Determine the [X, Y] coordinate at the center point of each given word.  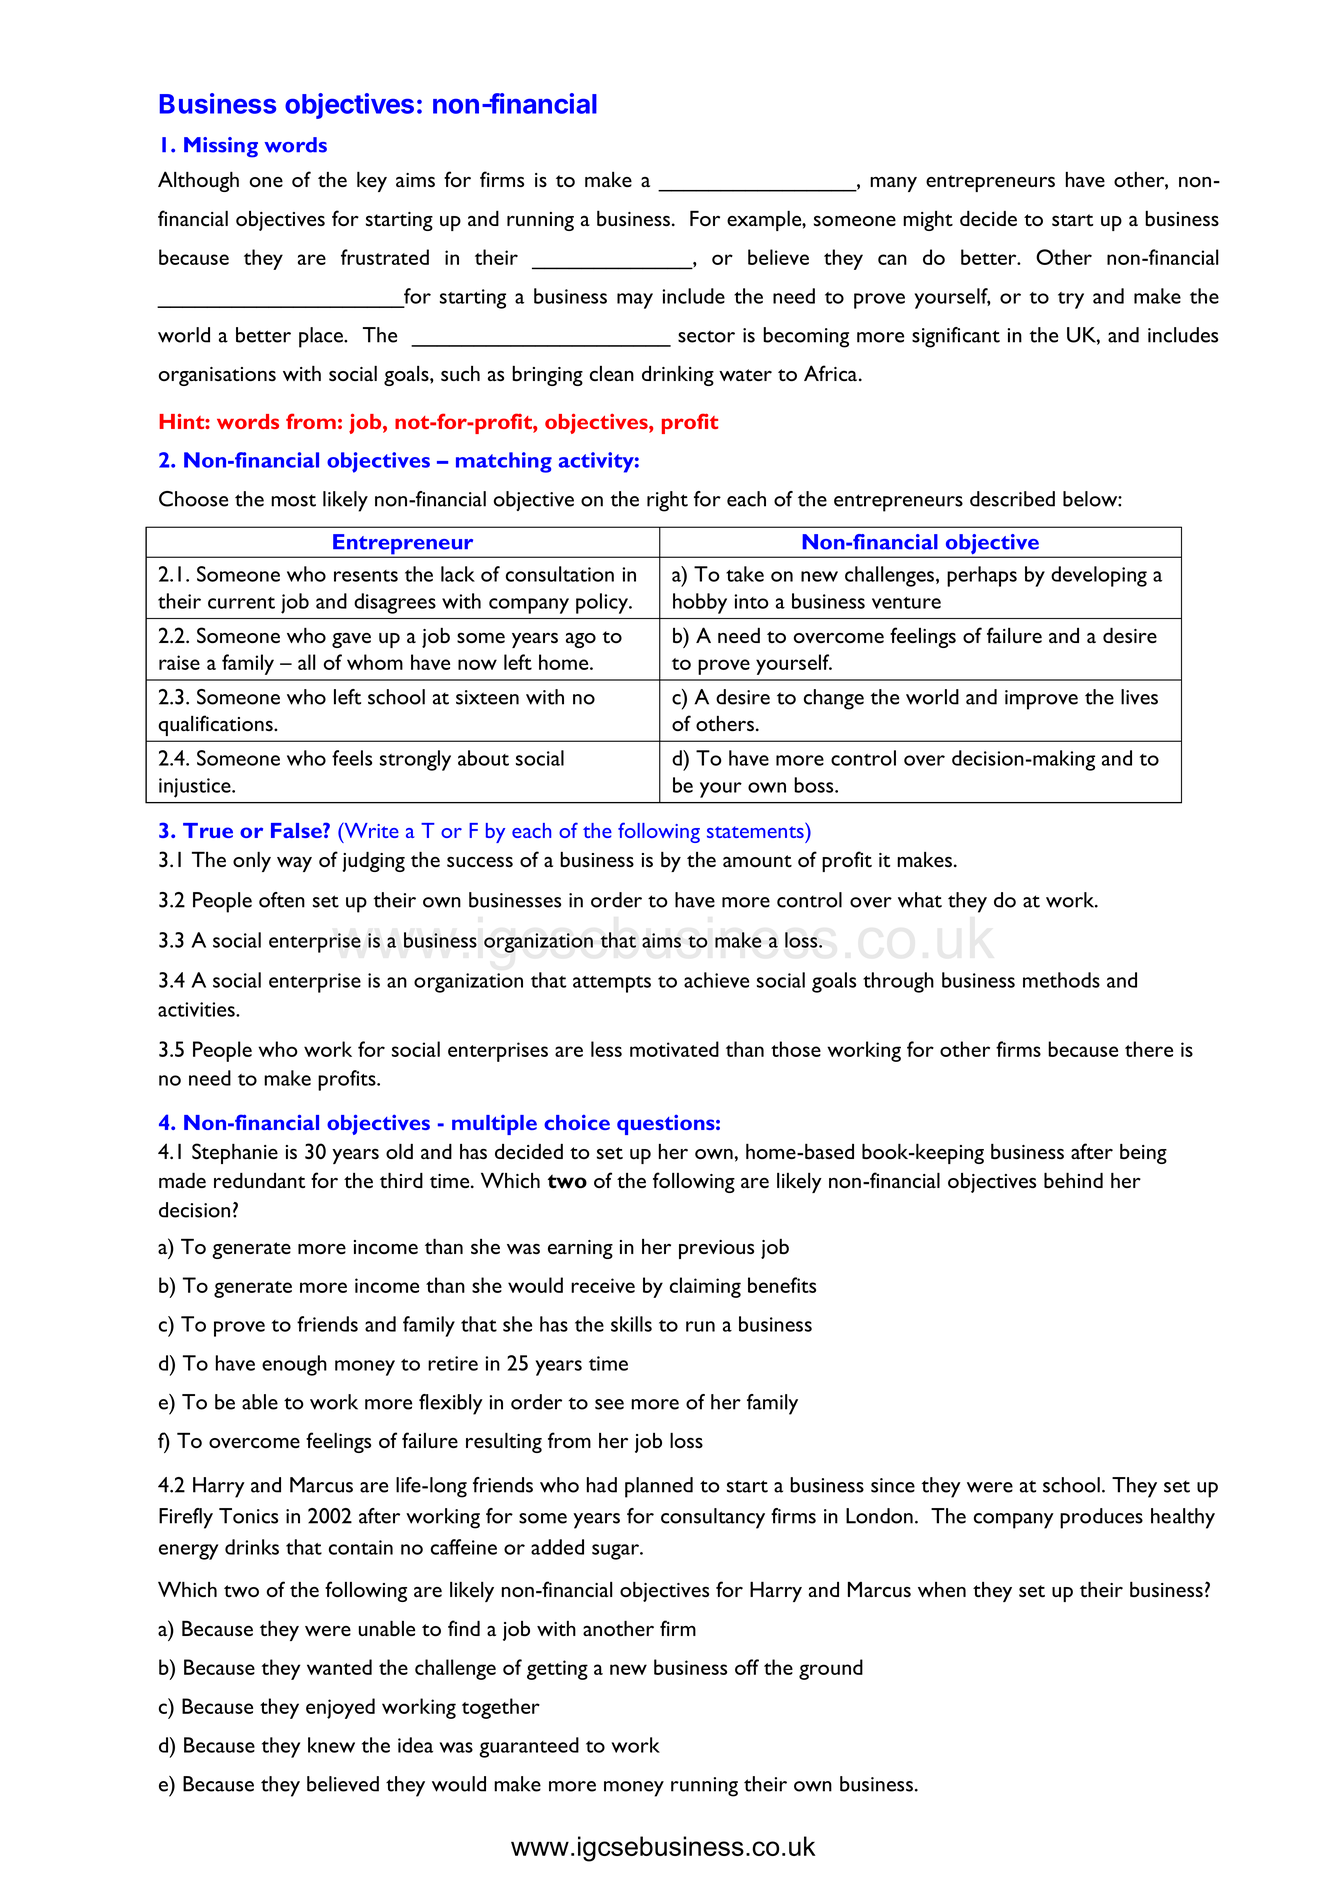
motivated [674, 1049]
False [297, 830]
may [635, 301]
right [667, 501]
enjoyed [340, 1708]
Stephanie [235, 1153]
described [1012, 499]
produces [1101, 1518]
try [1071, 300]
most [293, 500]
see [609, 1404]
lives [1139, 697]
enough [294, 1365]
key [372, 181]
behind [1073, 1180]
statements [755, 832]
